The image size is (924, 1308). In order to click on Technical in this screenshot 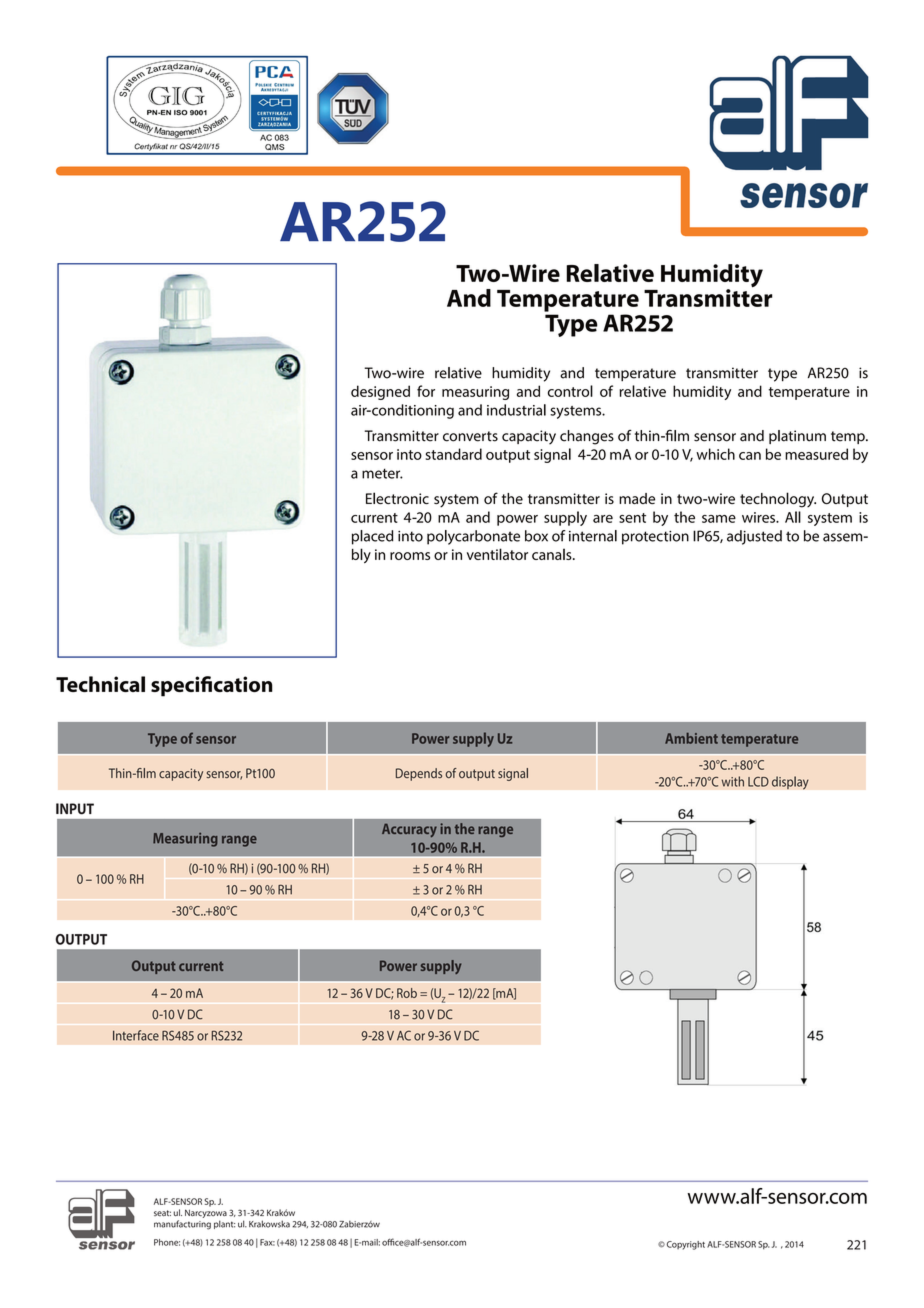, I will do `click(100, 684)`.
